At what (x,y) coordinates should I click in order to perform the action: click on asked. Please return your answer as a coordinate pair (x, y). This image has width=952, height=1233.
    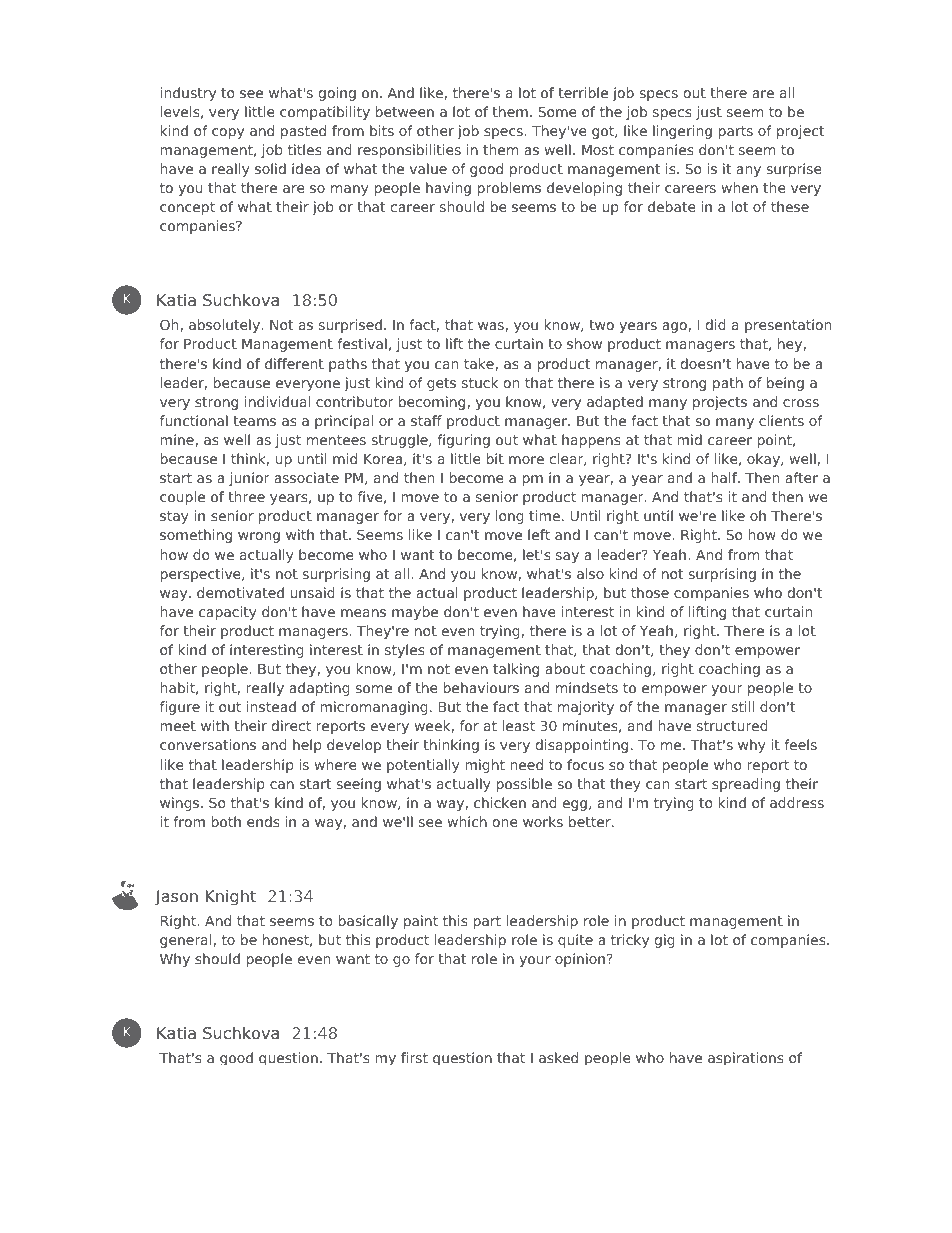
    Looking at the image, I should click on (558, 1057).
